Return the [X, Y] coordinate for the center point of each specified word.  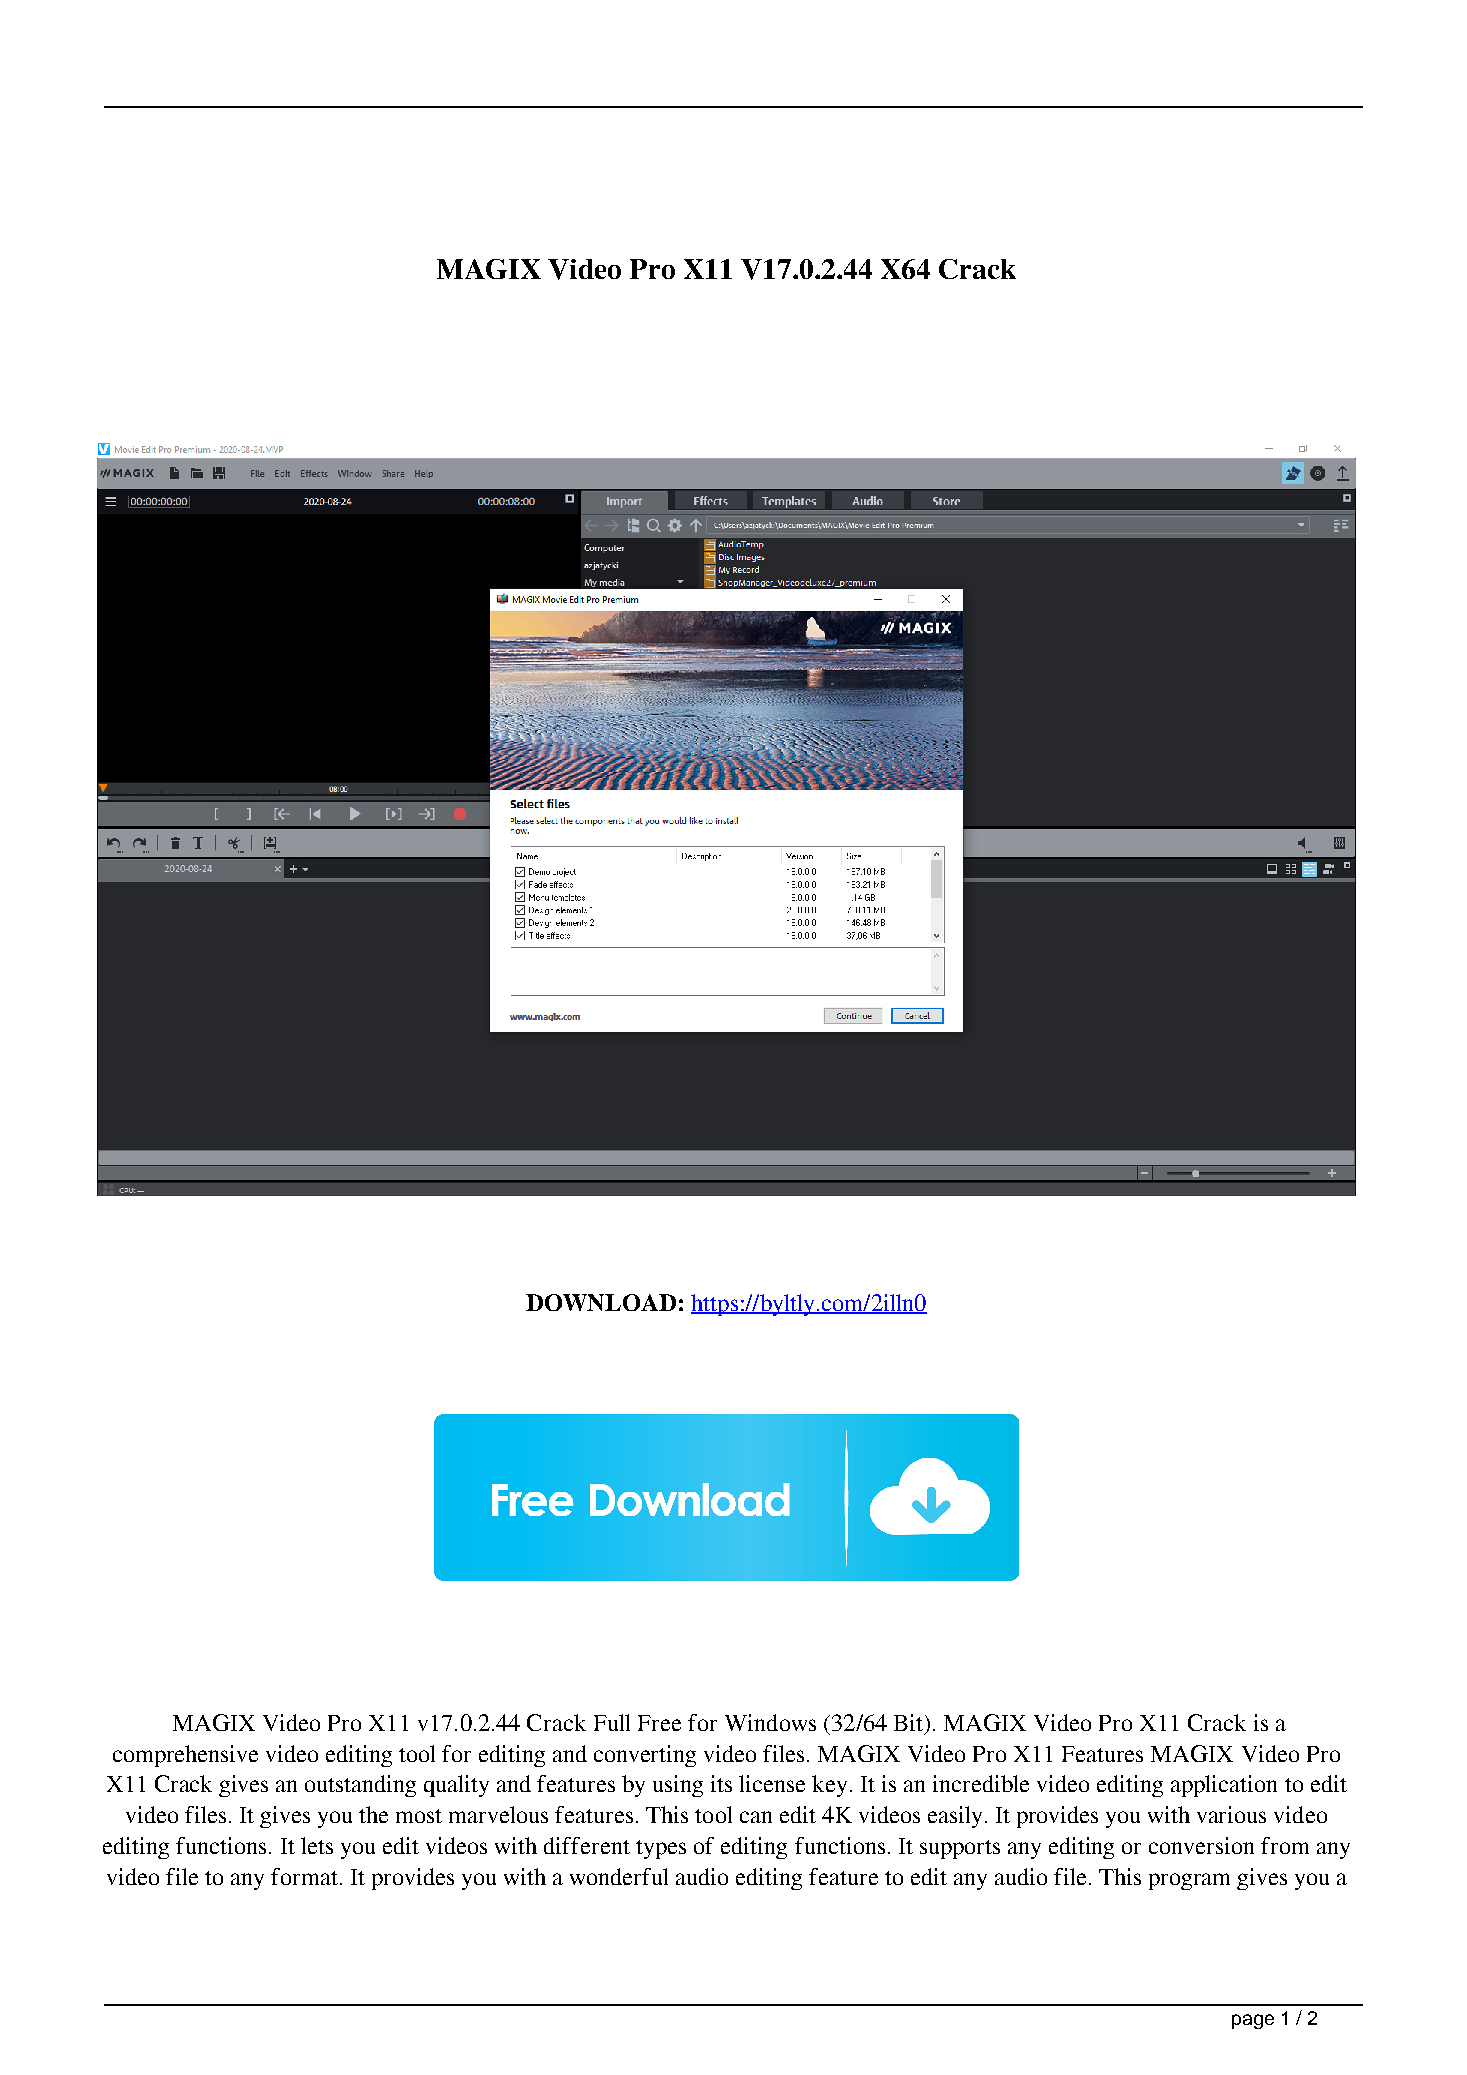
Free [659, 1723]
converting [645, 1756]
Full [612, 1722]
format [304, 1876]
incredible [981, 1783]
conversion [1201, 1845]
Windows [770, 1722]
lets [317, 1845]
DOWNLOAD [601, 1302]
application [1224, 1786]
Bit [910, 1722]
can [756, 1817]
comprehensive [185, 1756]
